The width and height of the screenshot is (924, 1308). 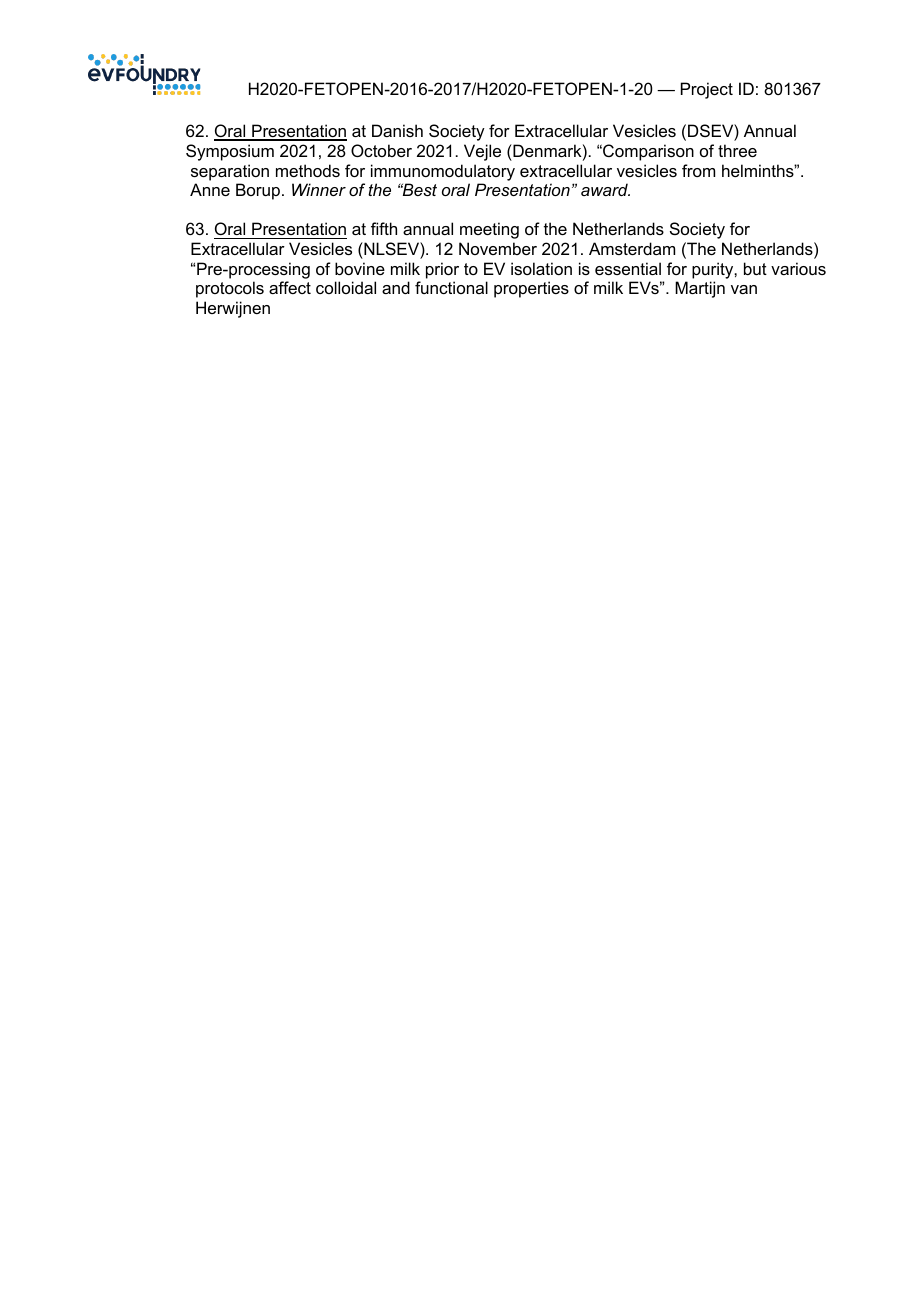 I want to click on van, so click(x=744, y=289).
